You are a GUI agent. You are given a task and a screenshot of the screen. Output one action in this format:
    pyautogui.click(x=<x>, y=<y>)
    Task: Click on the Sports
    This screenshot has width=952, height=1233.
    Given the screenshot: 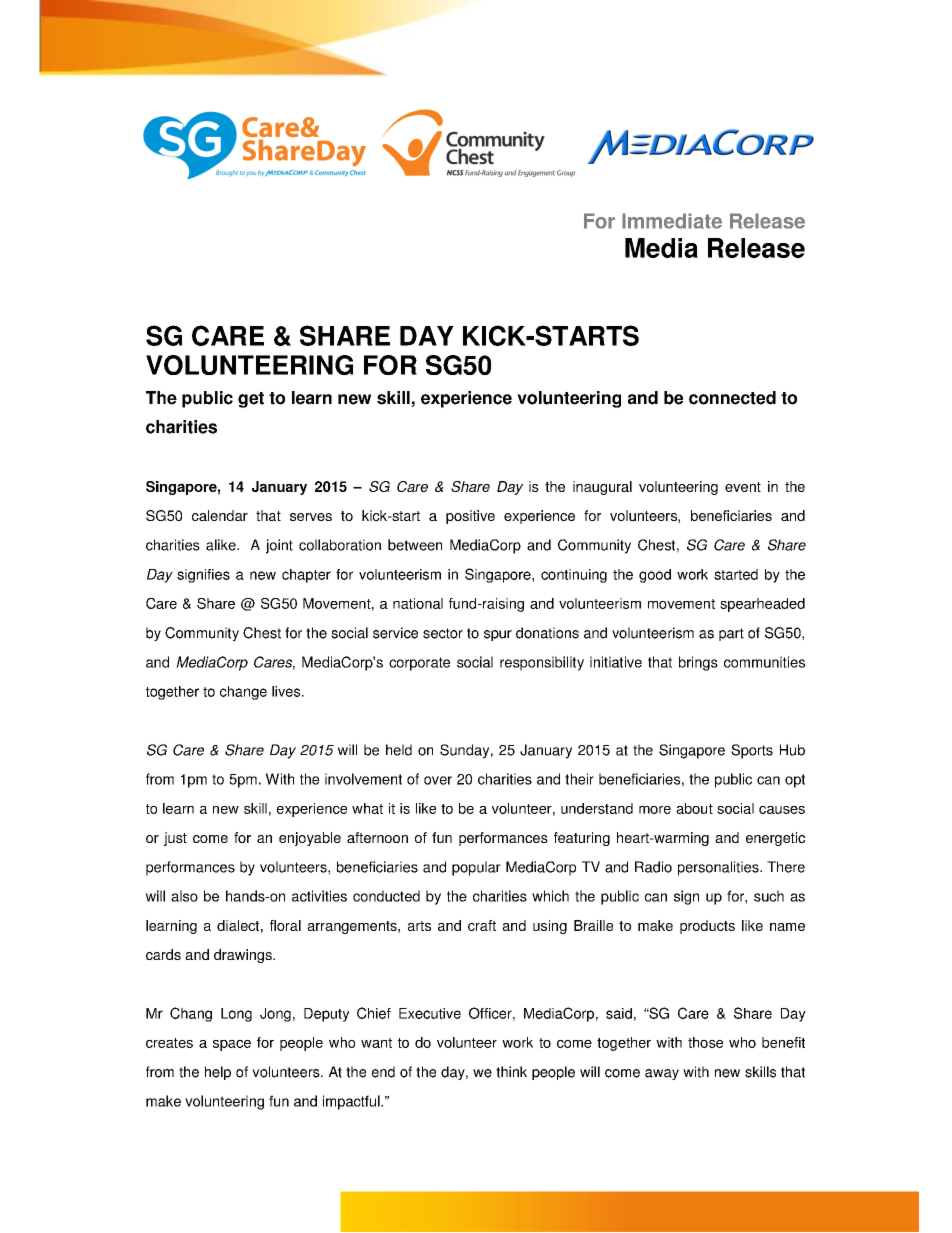 What is the action you would take?
    pyautogui.click(x=752, y=751)
